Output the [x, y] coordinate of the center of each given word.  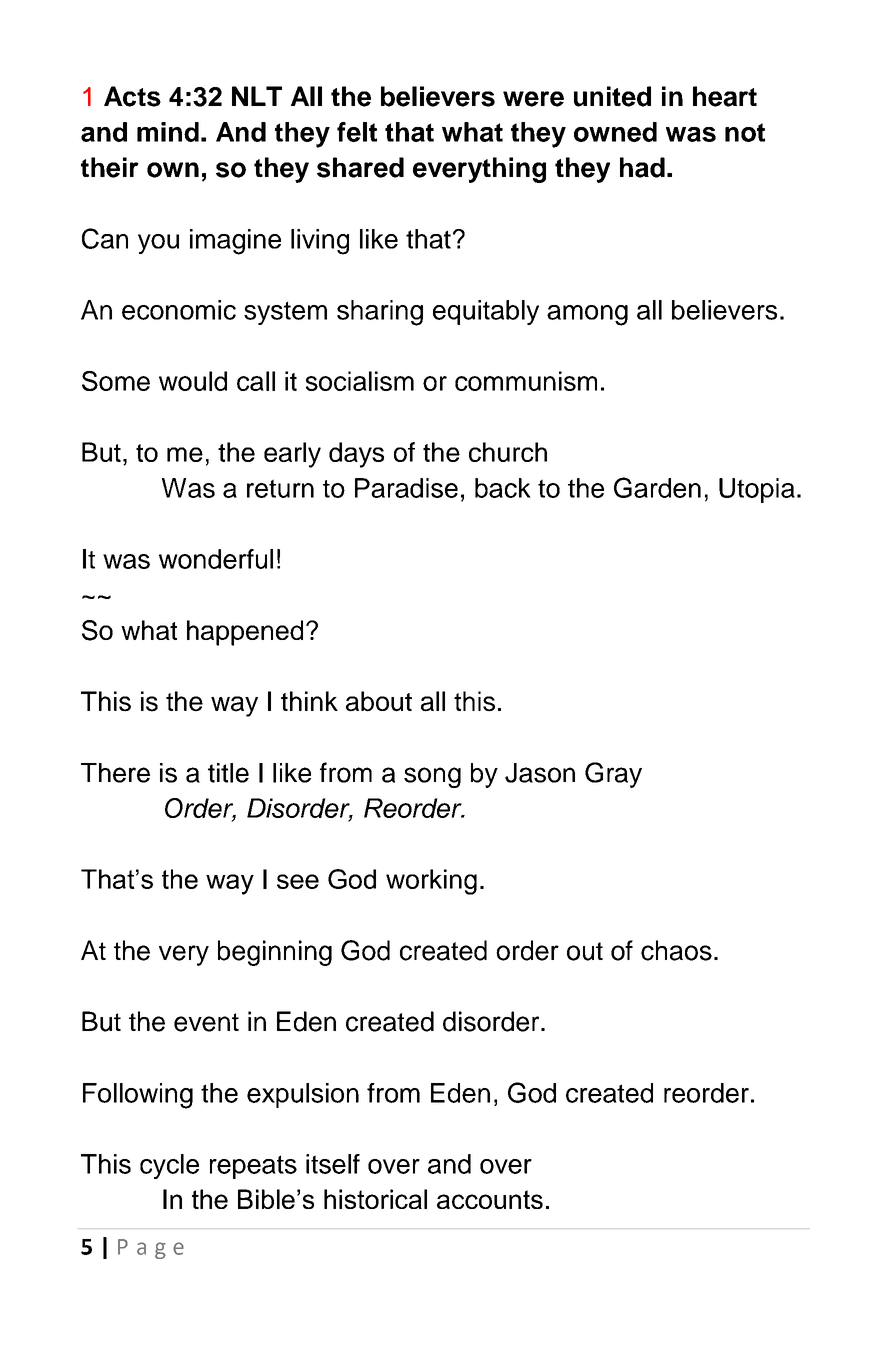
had [642, 167]
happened [245, 633]
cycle [169, 1166]
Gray [613, 775]
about [379, 701]
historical [375, 1199]
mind [168, 132]
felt [357, 132]
